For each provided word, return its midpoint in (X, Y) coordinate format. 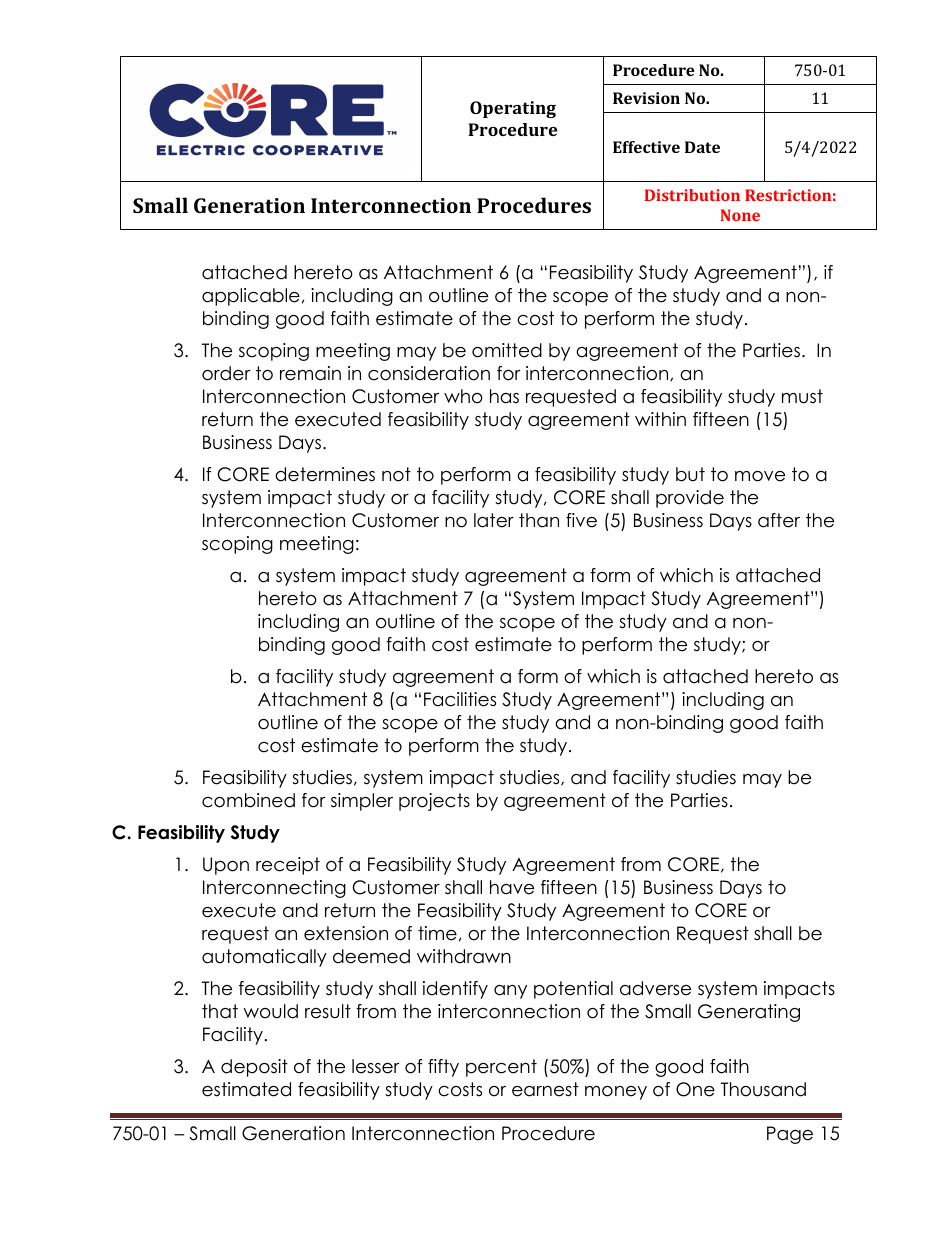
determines (325, 474)
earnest (545, 1089)
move (760, 476)
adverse (655, 988)
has (504, 396)
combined (248, 800)
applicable (251, 297)
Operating (513, 109)
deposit (254, 1068)
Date (702, 147)
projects (434, 802)
